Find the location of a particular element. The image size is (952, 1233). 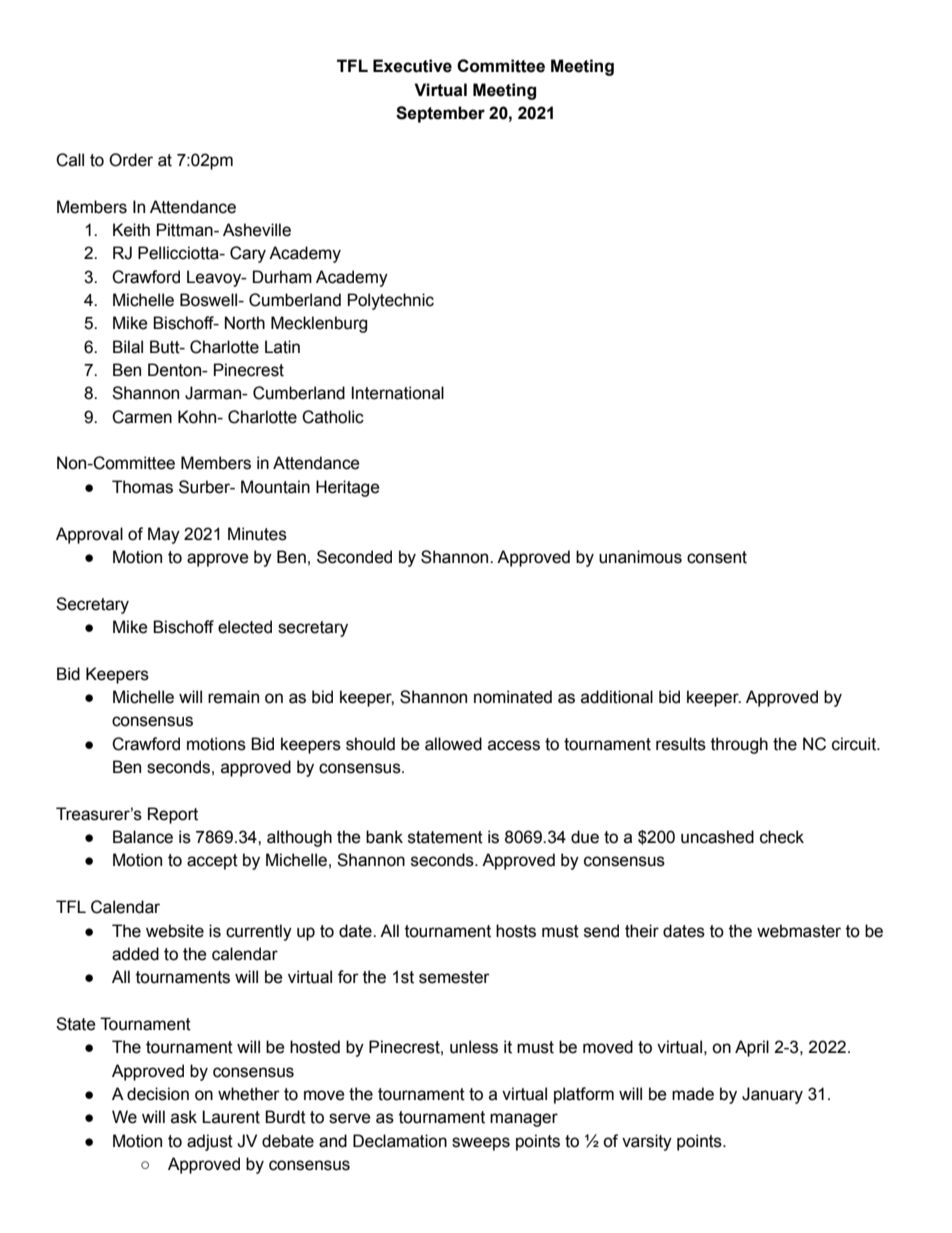

unanimous is located at coordinates (640, 557).
